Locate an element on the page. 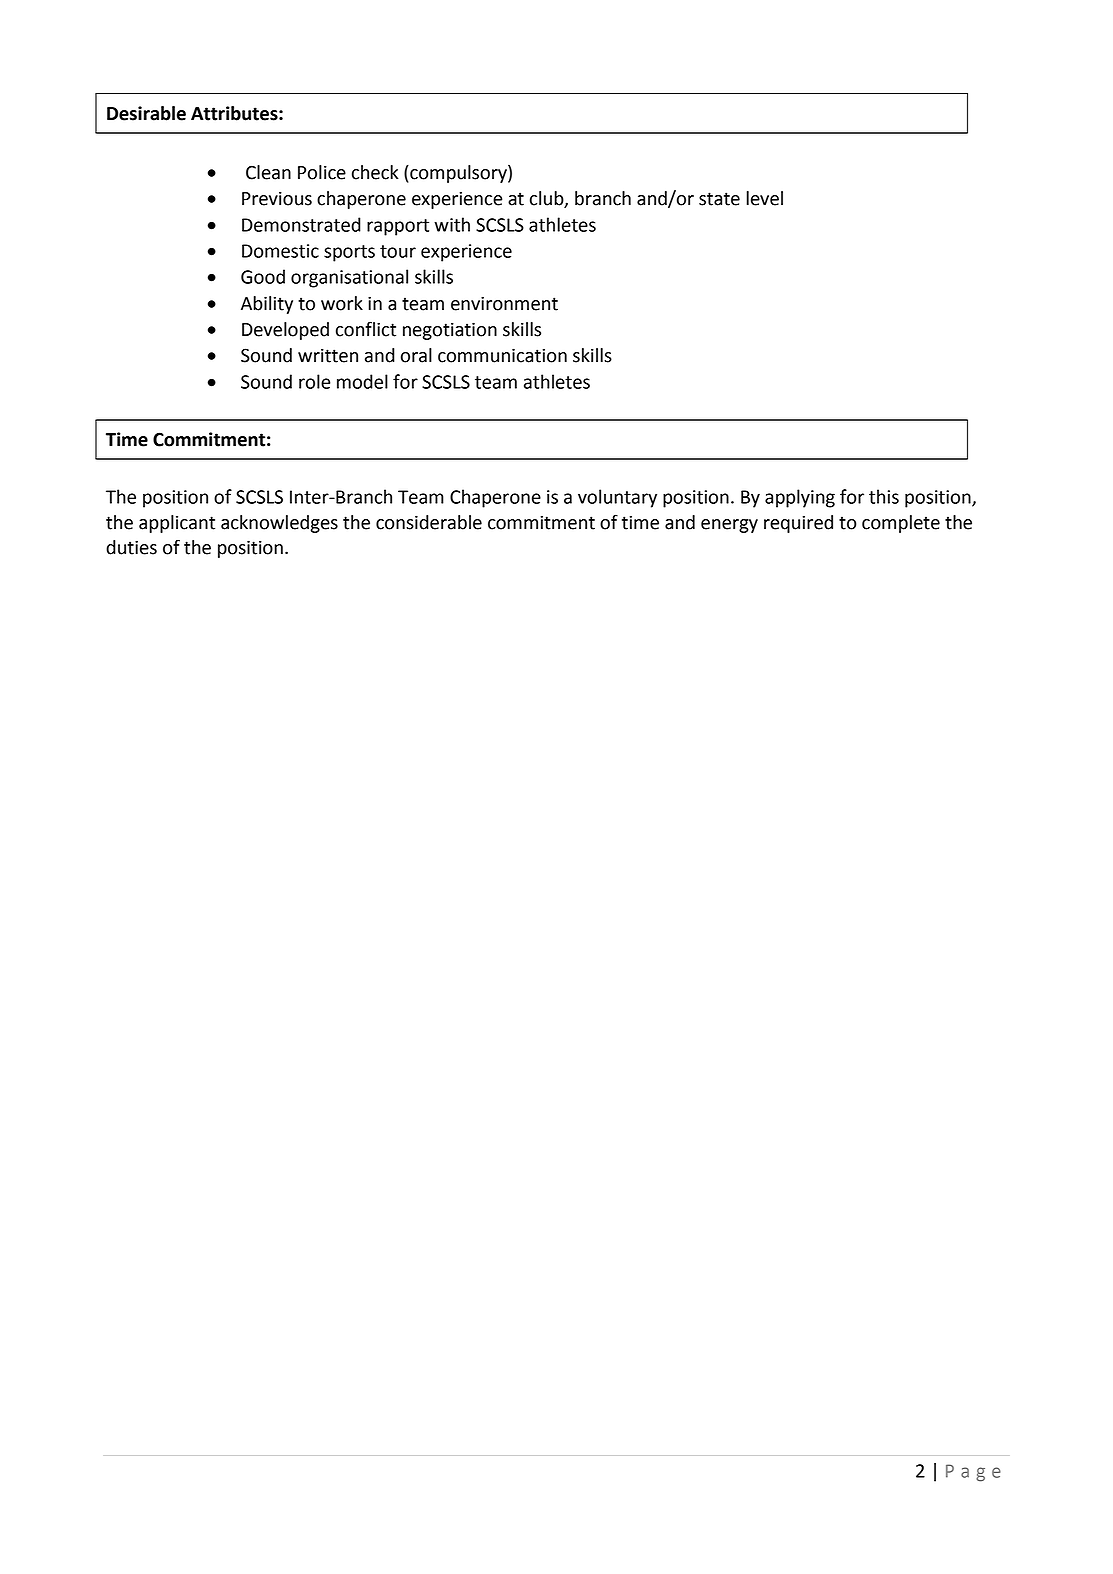  Desirable is located at coordinates (146, 113).
